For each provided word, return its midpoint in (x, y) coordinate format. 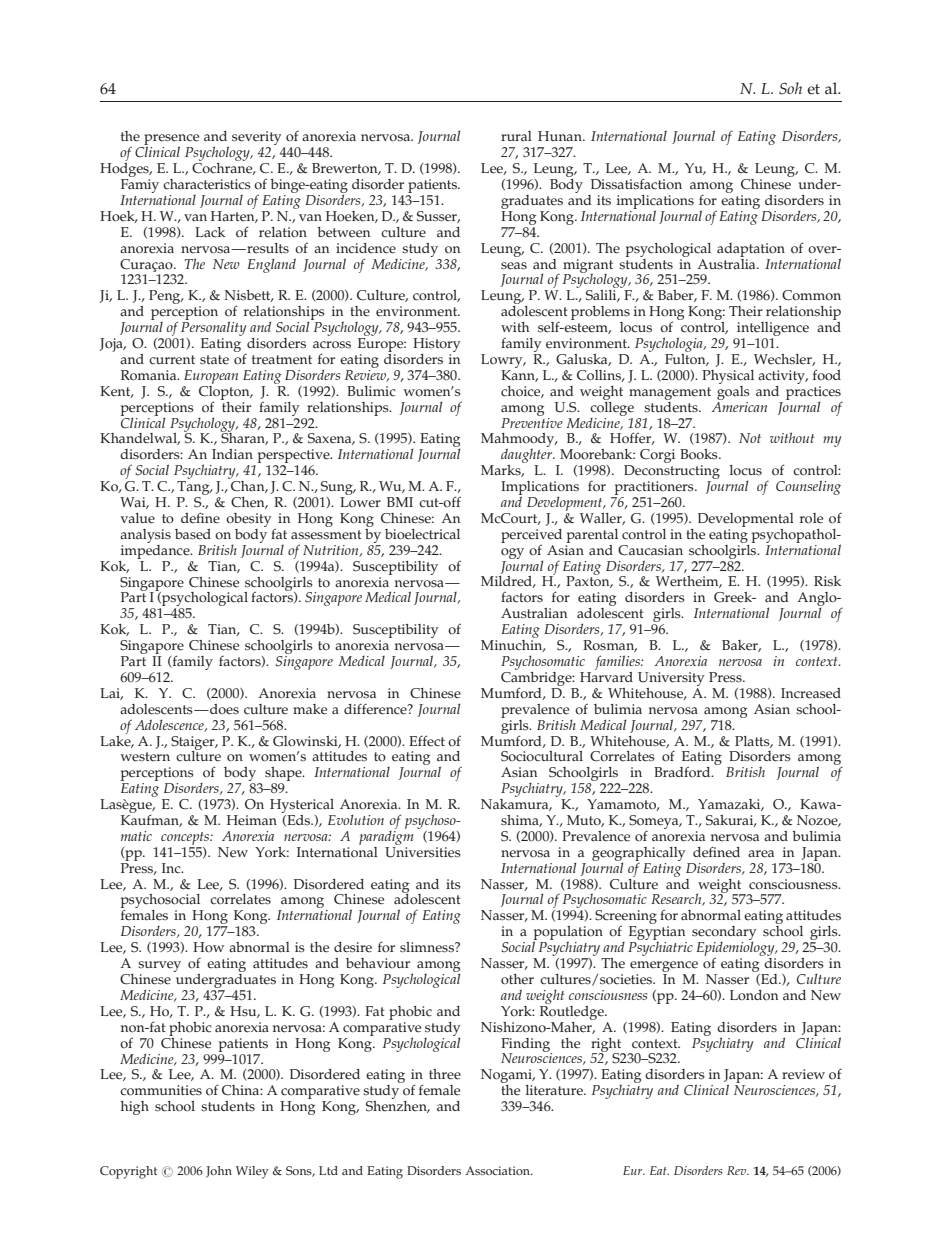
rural (516, 136)
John (219, 1172)
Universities (423, 851)
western (145, 757)
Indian (232, 454)
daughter (528, 456)
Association (499, 1170)
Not (750, 438)
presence (170, 141)
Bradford (683, 772)
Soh (790, 88)
